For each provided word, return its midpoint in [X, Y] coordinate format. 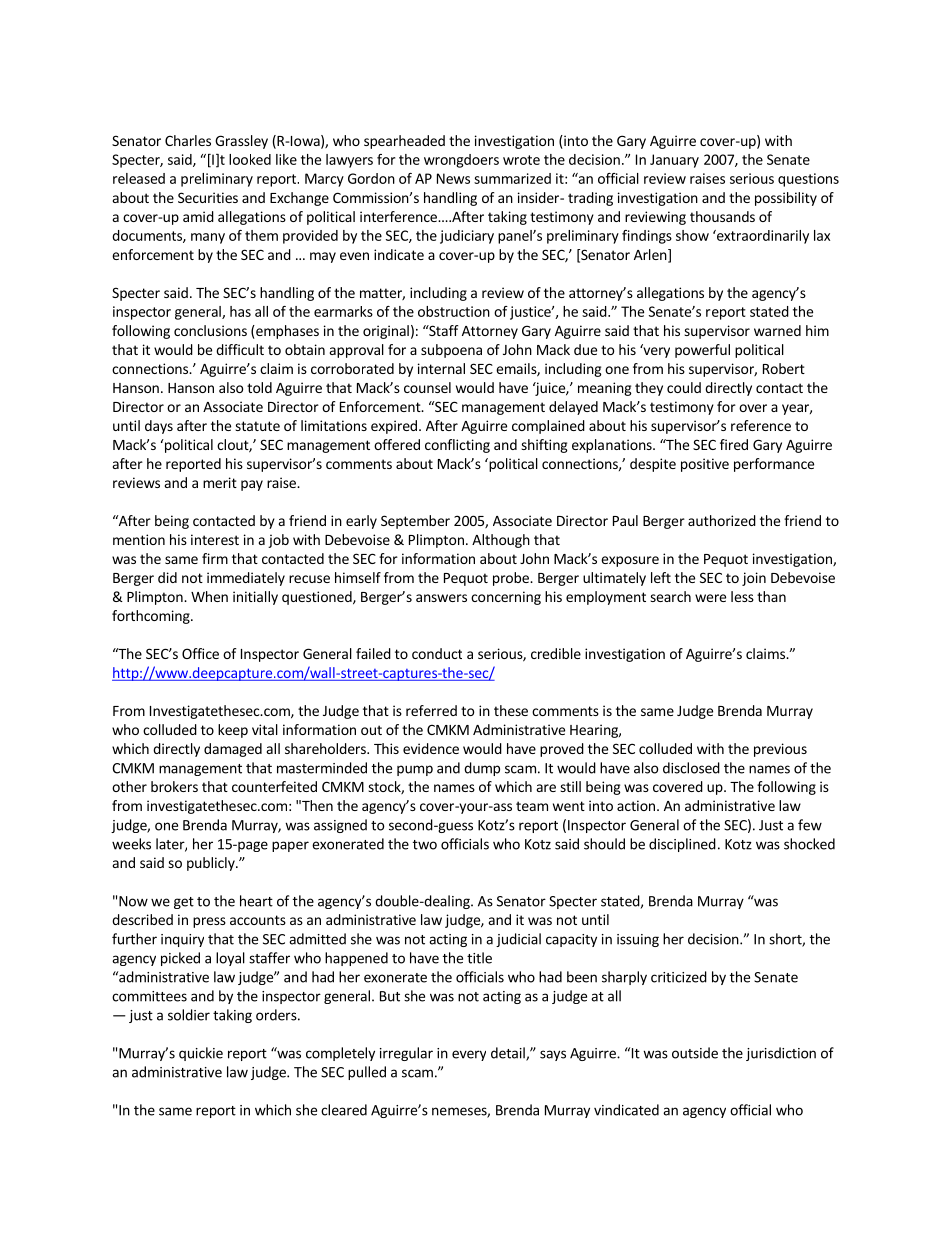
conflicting [457, 446]
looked [250, 159]
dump [482, 769]
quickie [201, 1054]
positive [705, 465]
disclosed [691, 768]
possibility [786, 199]
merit [220, 482]
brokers [174, 786]
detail [509, 1054]
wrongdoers [461, 161]
